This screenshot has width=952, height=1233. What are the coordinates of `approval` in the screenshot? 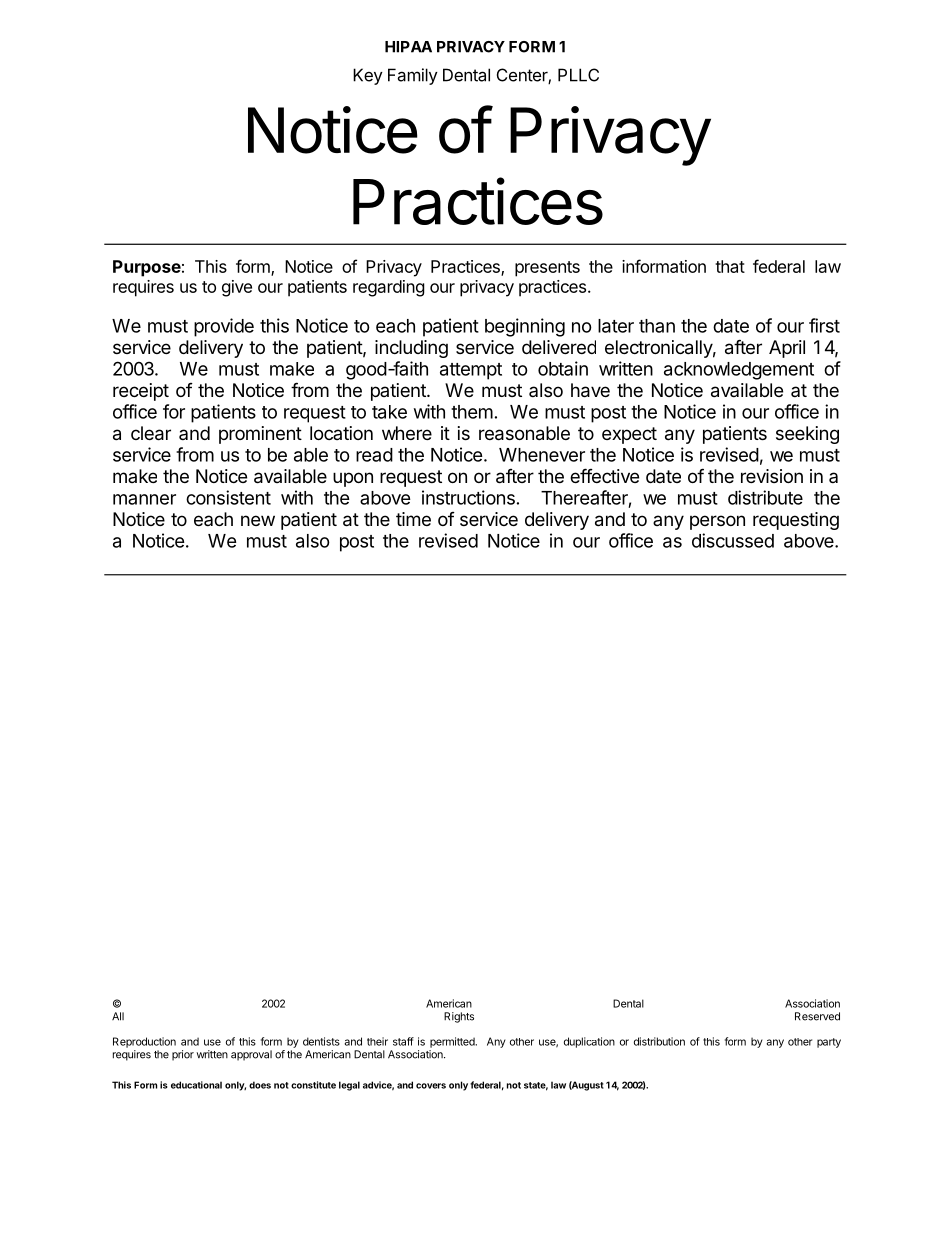 It's located at (251, 1055).
